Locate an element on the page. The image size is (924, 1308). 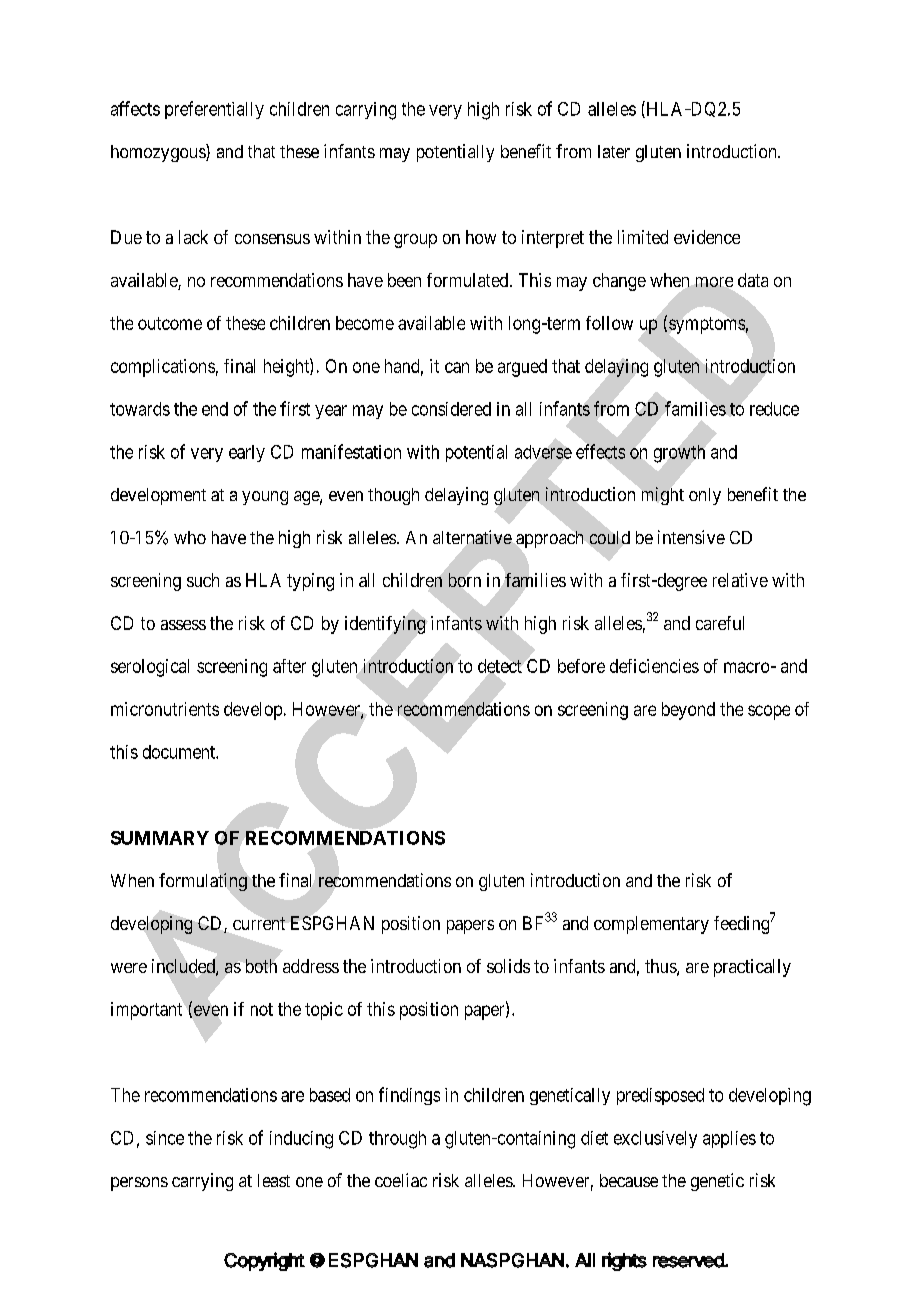
only is located at coordinates (705, 496).
